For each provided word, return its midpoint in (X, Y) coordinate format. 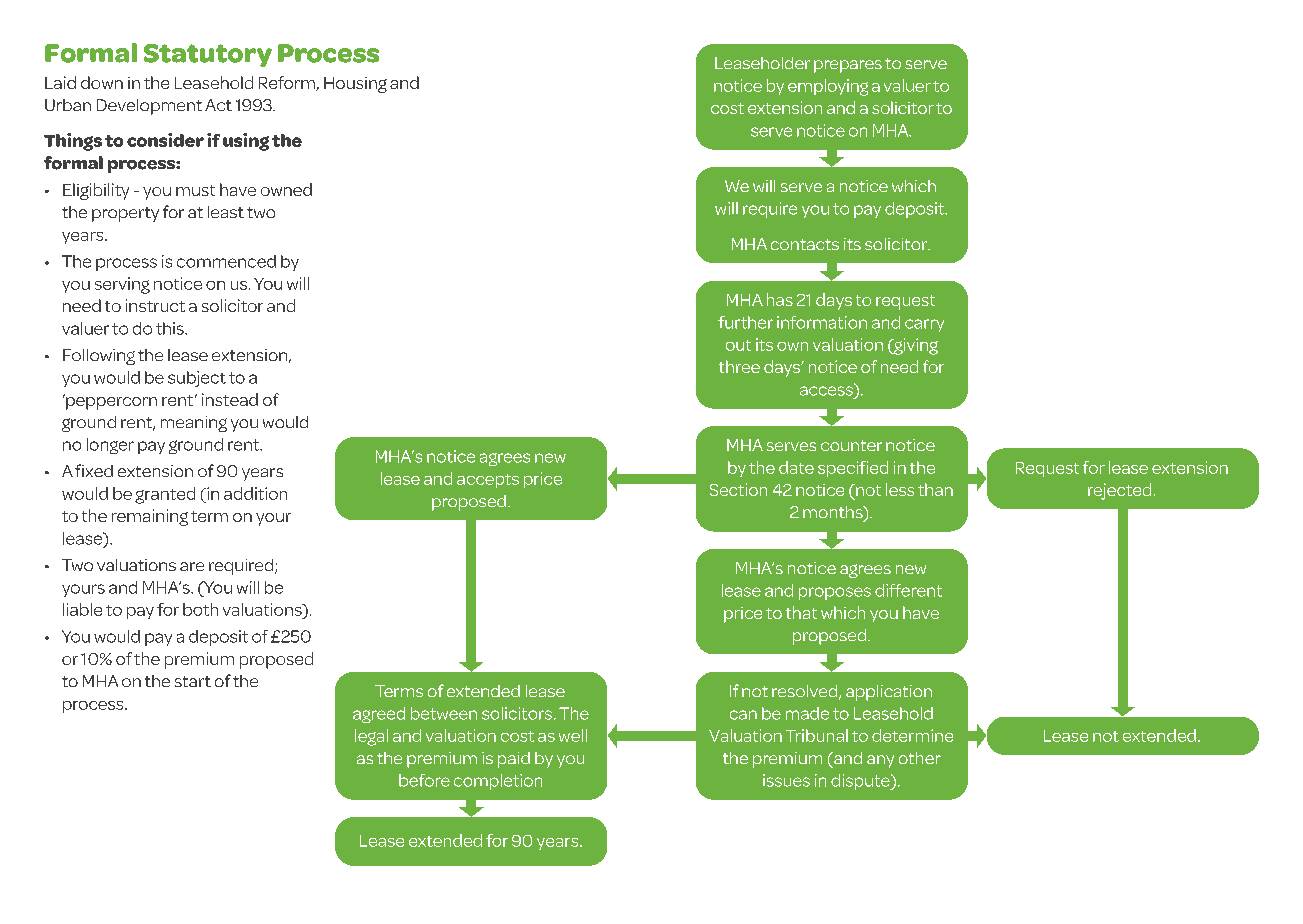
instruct (155, 305)
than (935, 489)
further (745, 322)
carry (924, 325)
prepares (848, 66)
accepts (488, 481)
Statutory (208, 55)
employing (828, 87)
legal (371, 737)
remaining (150, 517)
